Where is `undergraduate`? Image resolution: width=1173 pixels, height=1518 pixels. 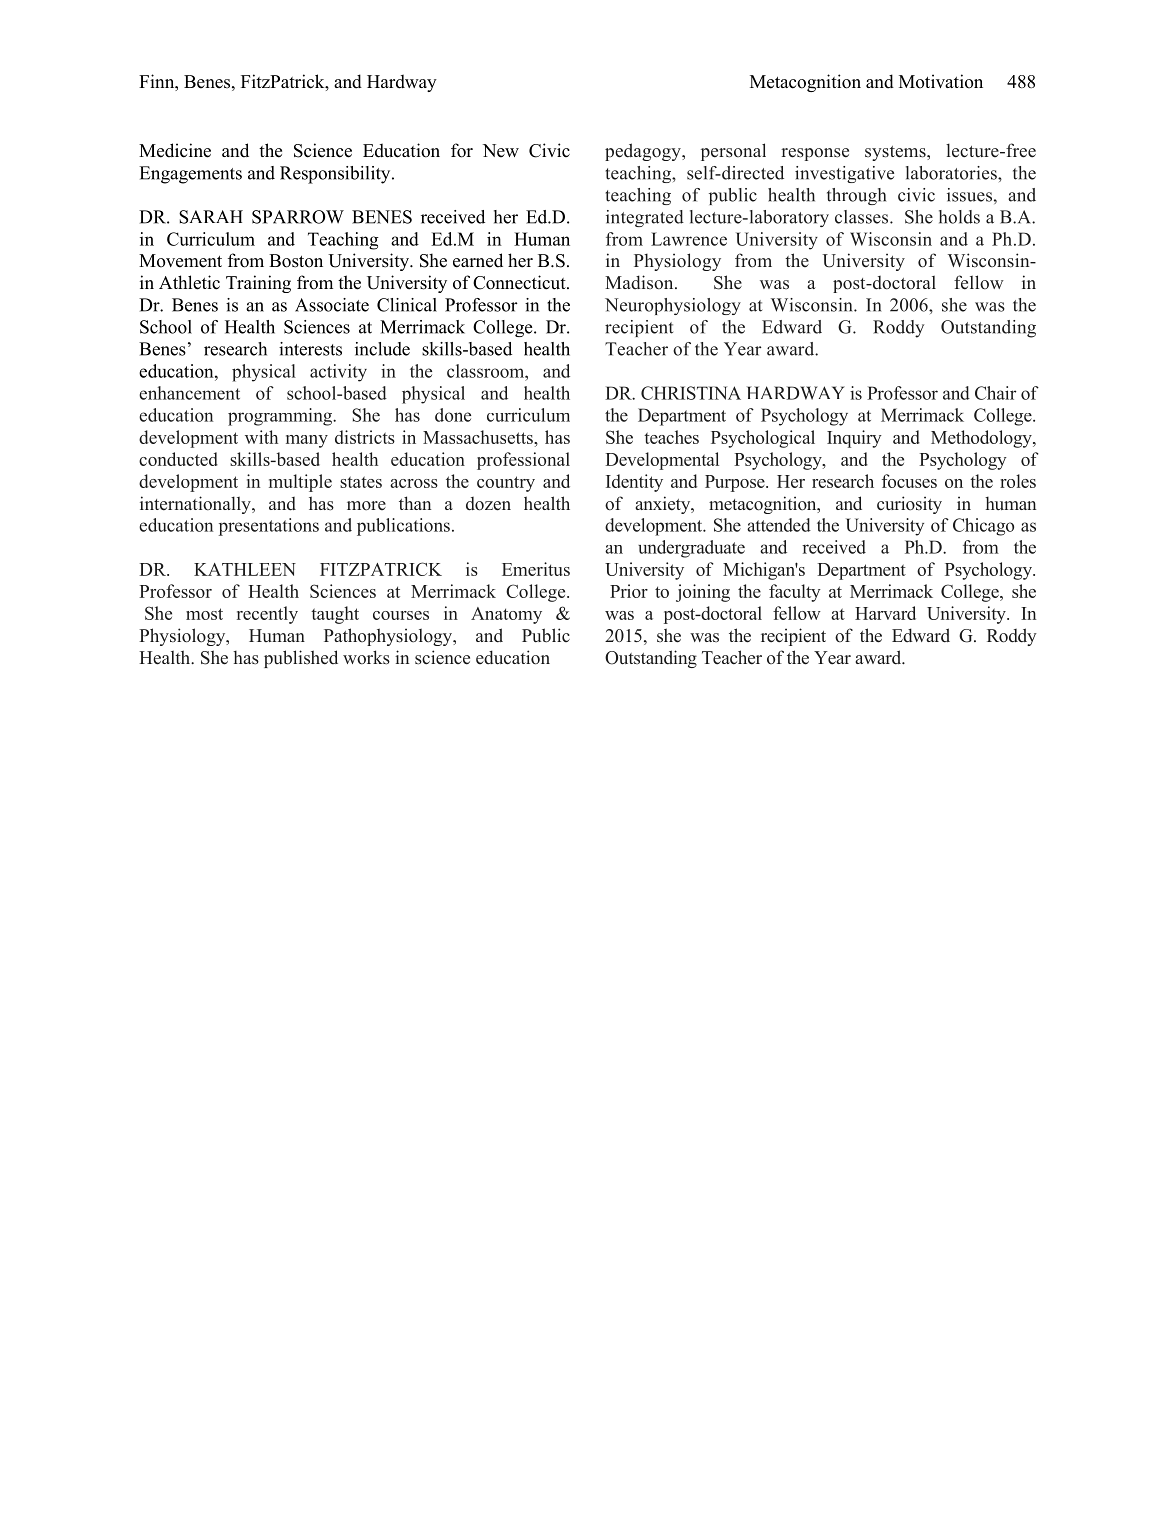
undergraduate is located at coordinates (691, 549).
